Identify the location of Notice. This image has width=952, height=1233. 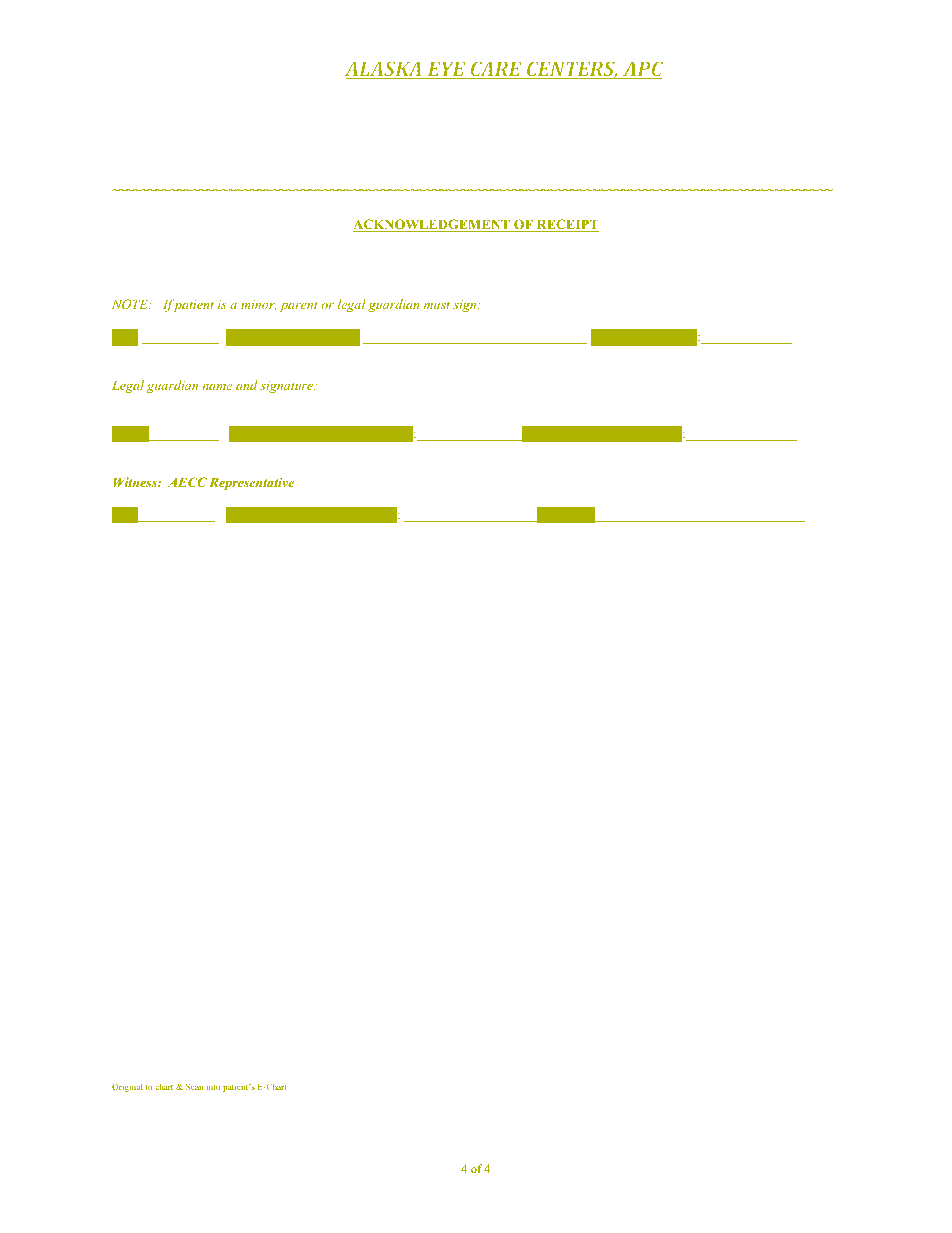
(548, 256).
